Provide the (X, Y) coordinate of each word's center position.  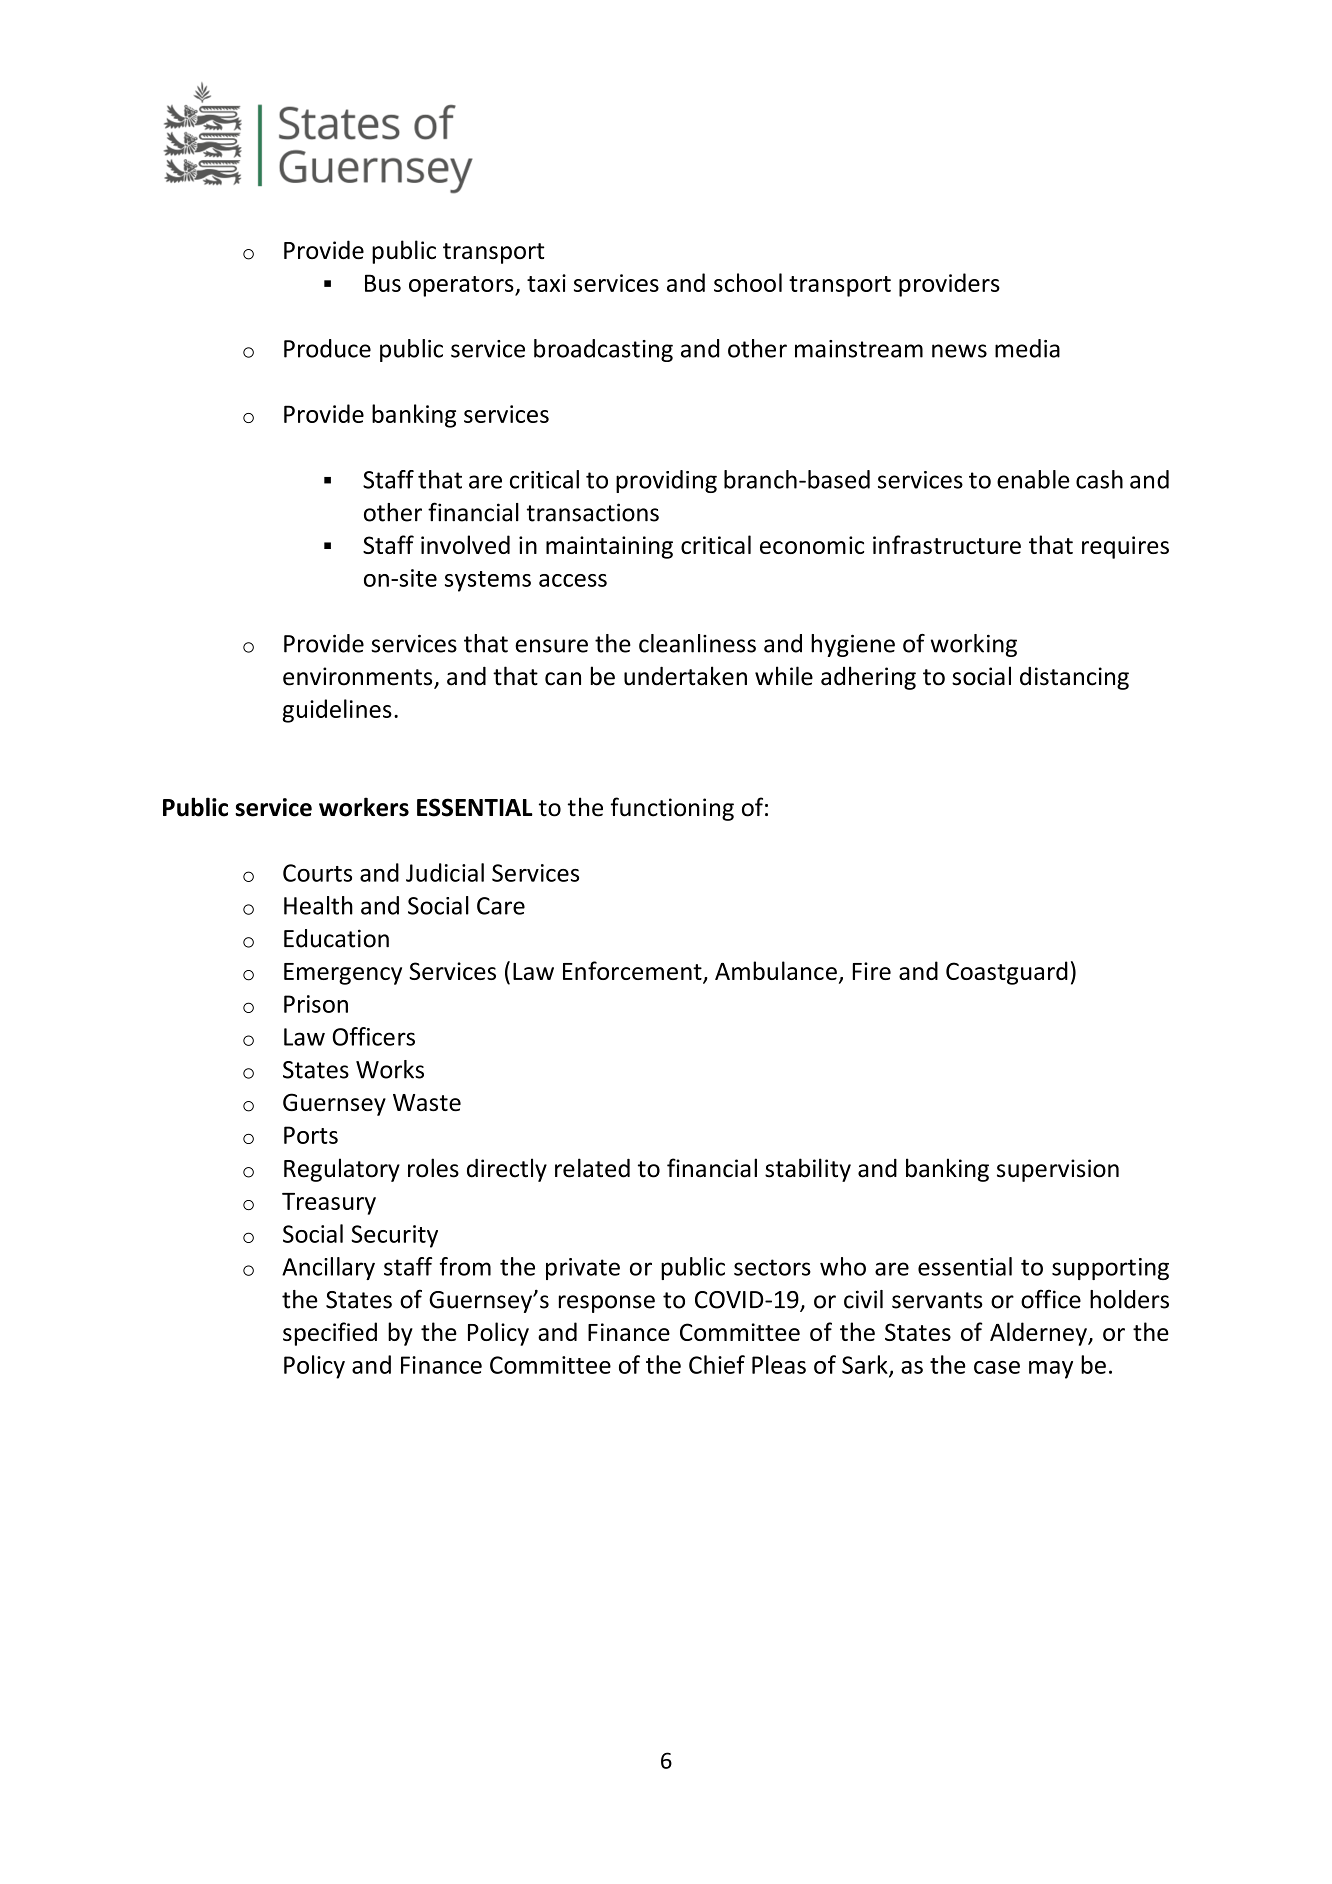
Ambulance (776, 970)
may (1051, 1370)
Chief (717, 1364)
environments (359, 677)
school (748, 282)
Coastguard (1007, 973)
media (1027, 348)
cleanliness (697, 643)
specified (330, 1334)
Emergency (343, 974)
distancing (1074, 678)
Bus (383, 283)
